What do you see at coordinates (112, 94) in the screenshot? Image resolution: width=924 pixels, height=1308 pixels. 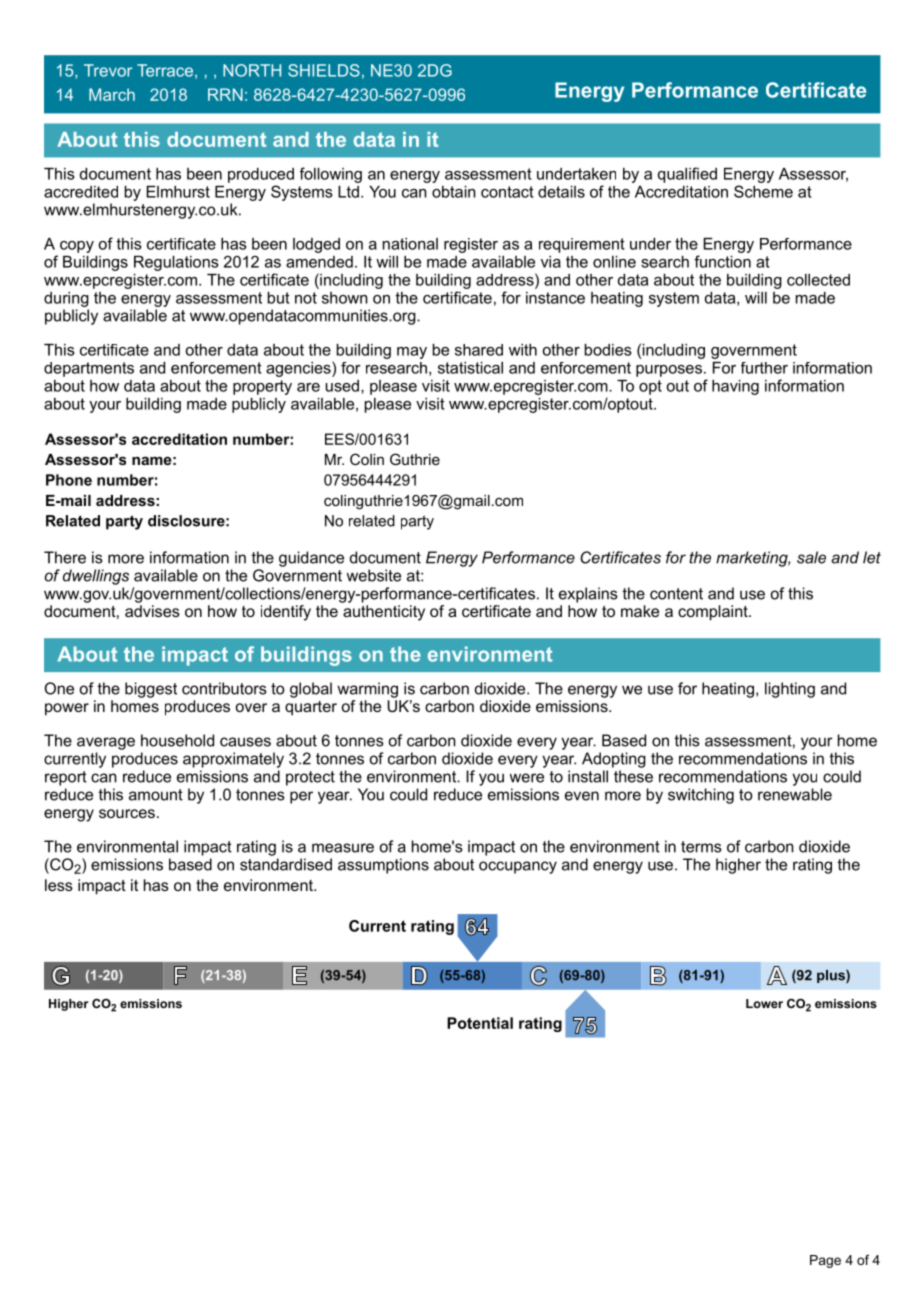 I see `March` at bounding box center [112, 94].
